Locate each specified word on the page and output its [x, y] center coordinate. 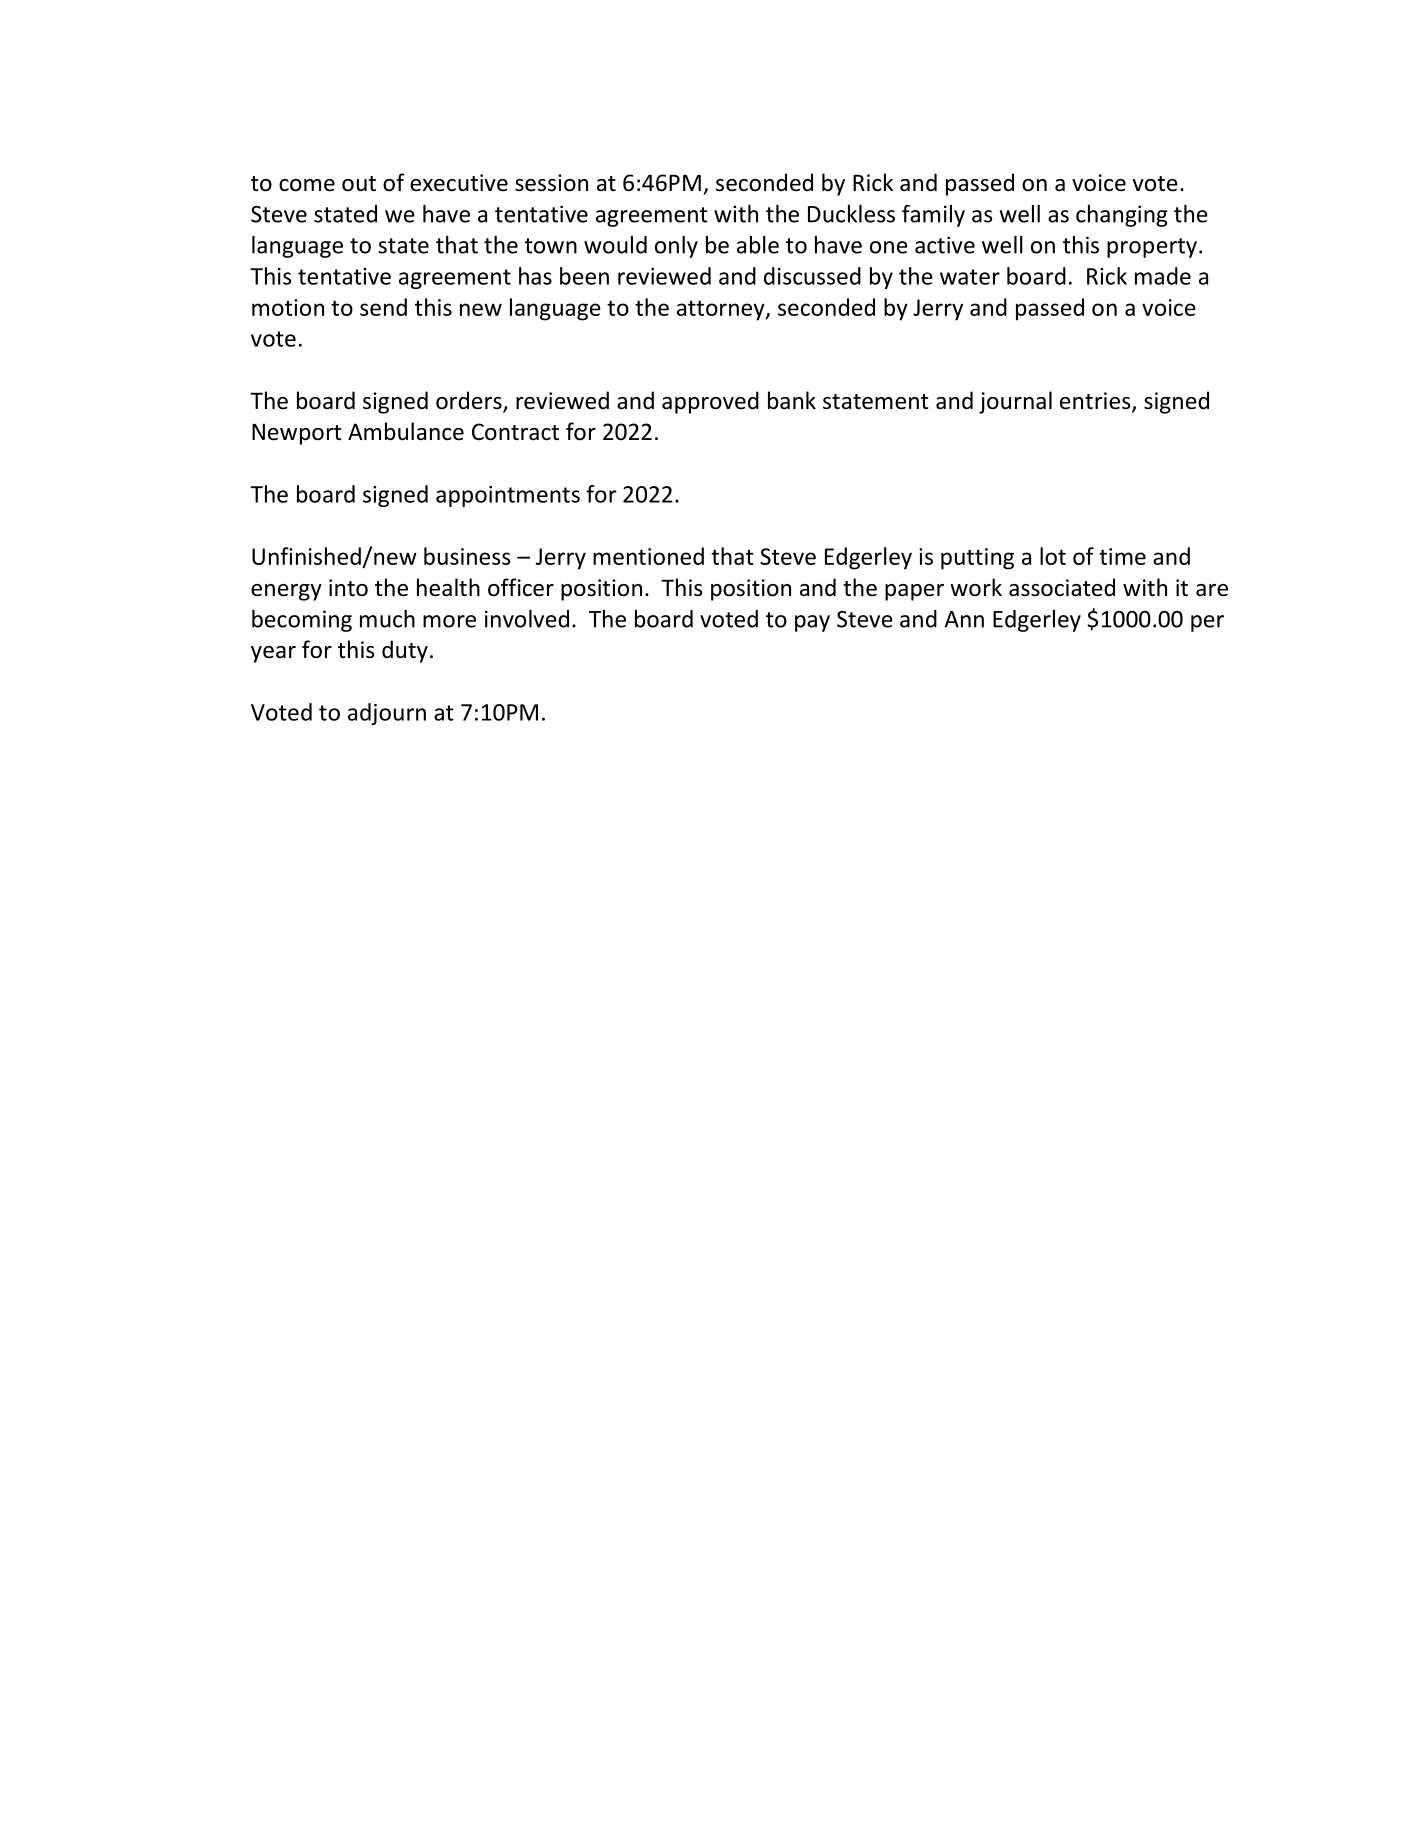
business [467, 556]
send [383, 307]
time [1122, 556]
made [1163, 276]
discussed [812, 276]
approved [710, 402]
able [758, 245]
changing [1122, 216]
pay [812, 623]
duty [405, 651]
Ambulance [406, 431]
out [359, 184]
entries [1096, 402]
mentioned [648, 556]
